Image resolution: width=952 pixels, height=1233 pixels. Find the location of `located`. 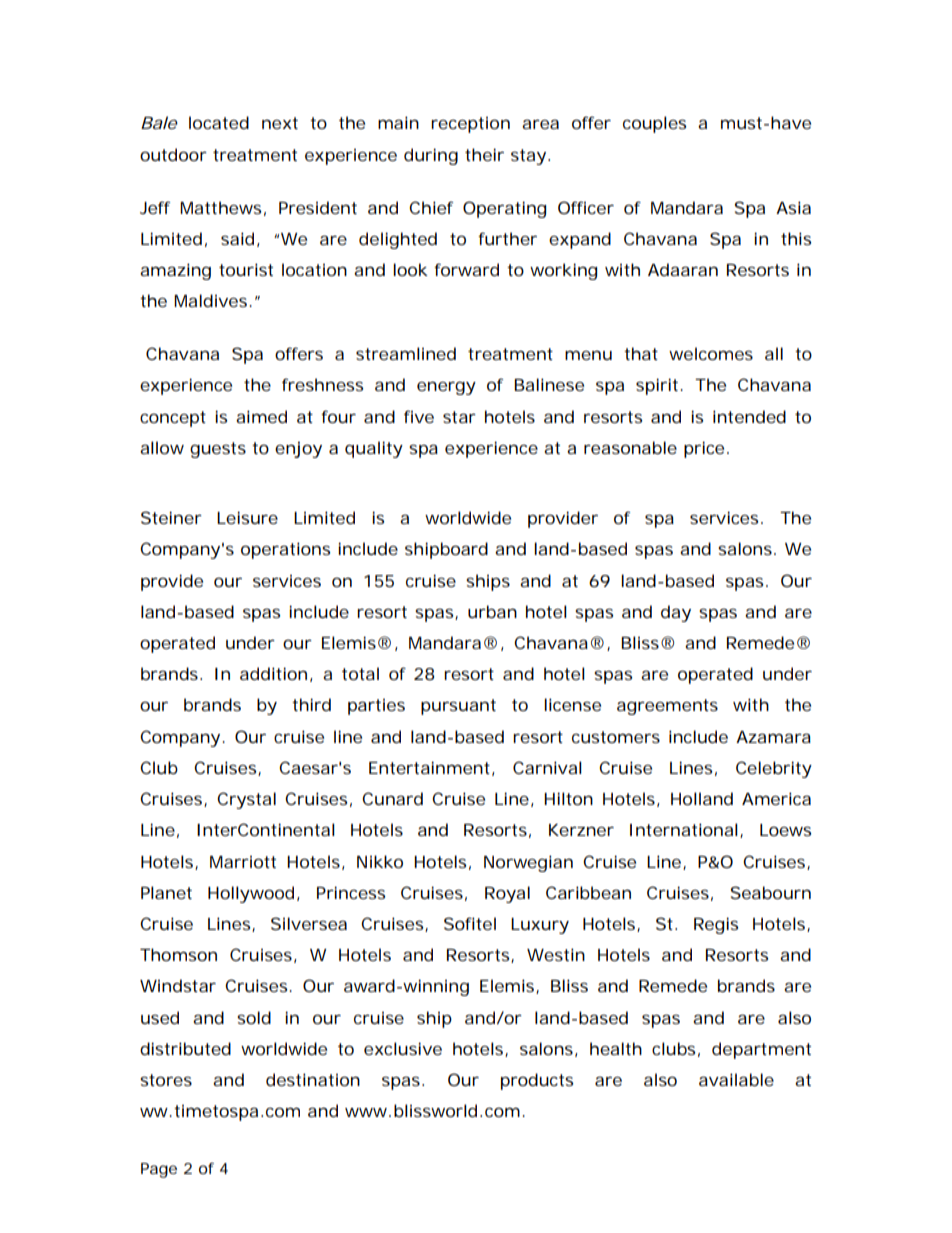

located is located at coordinates (219, 122).
